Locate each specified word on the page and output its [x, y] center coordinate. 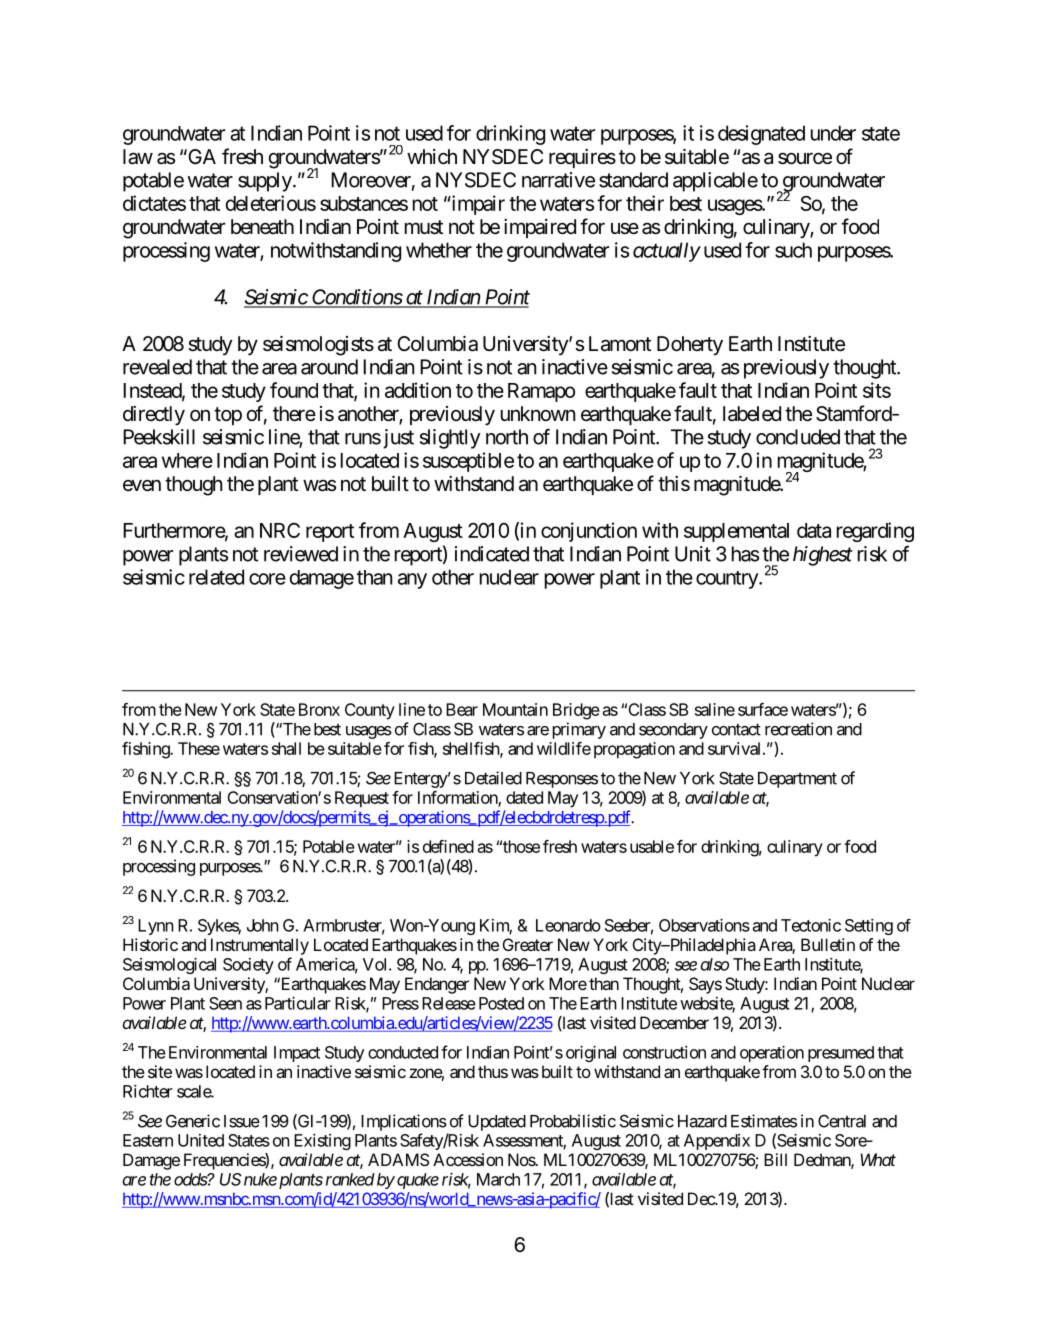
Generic [193, 1121]
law [138, 157]
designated [761, 135]
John [263, 925]
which [432, 157]
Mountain [515, 709]
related [216, 577]
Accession [468, 1159]
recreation [798, 729]
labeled [752, 414]
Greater [528, 944]
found [294, 390]
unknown [538, 413]
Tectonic [811, 925]
